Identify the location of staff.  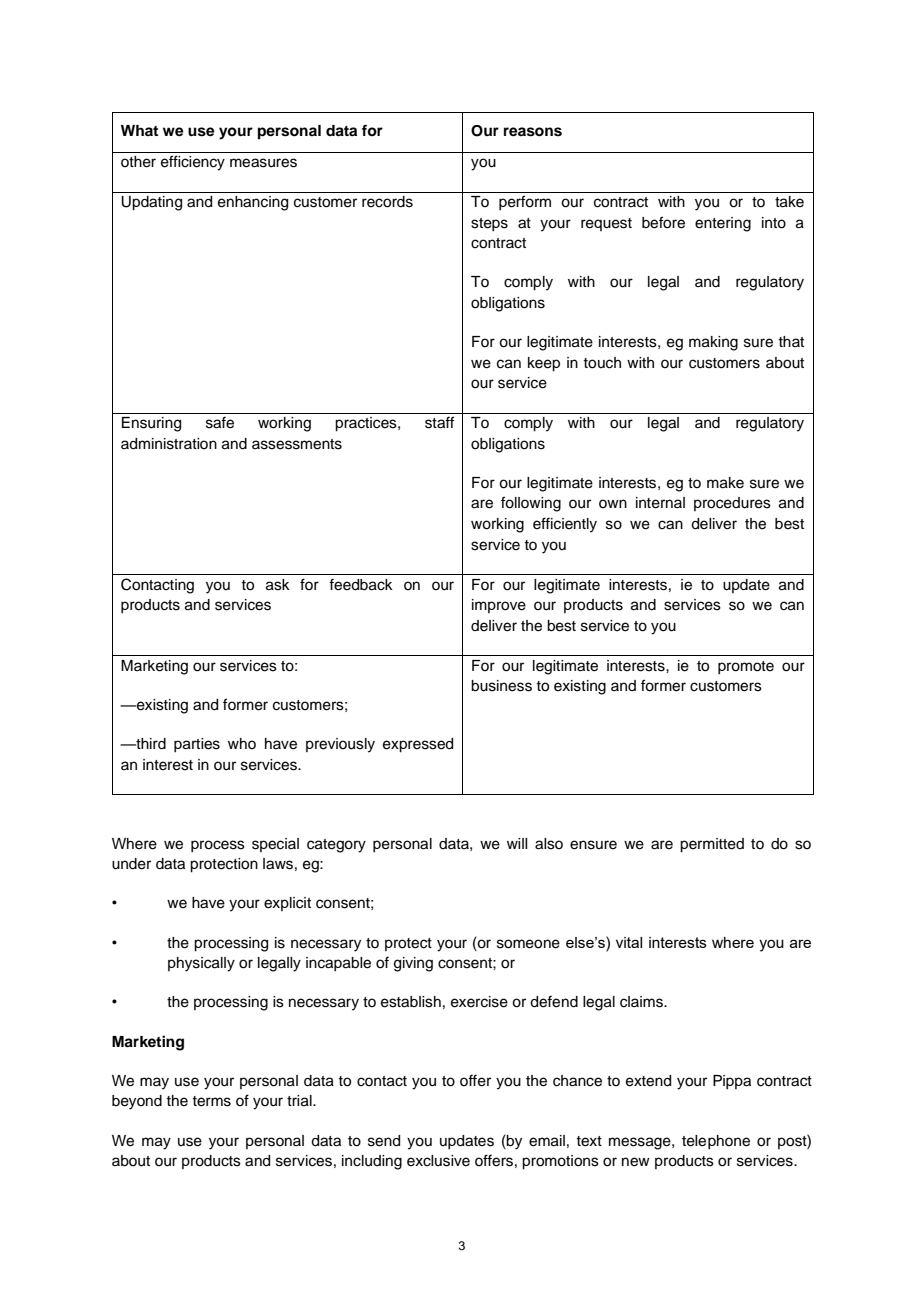
(439, 422).
